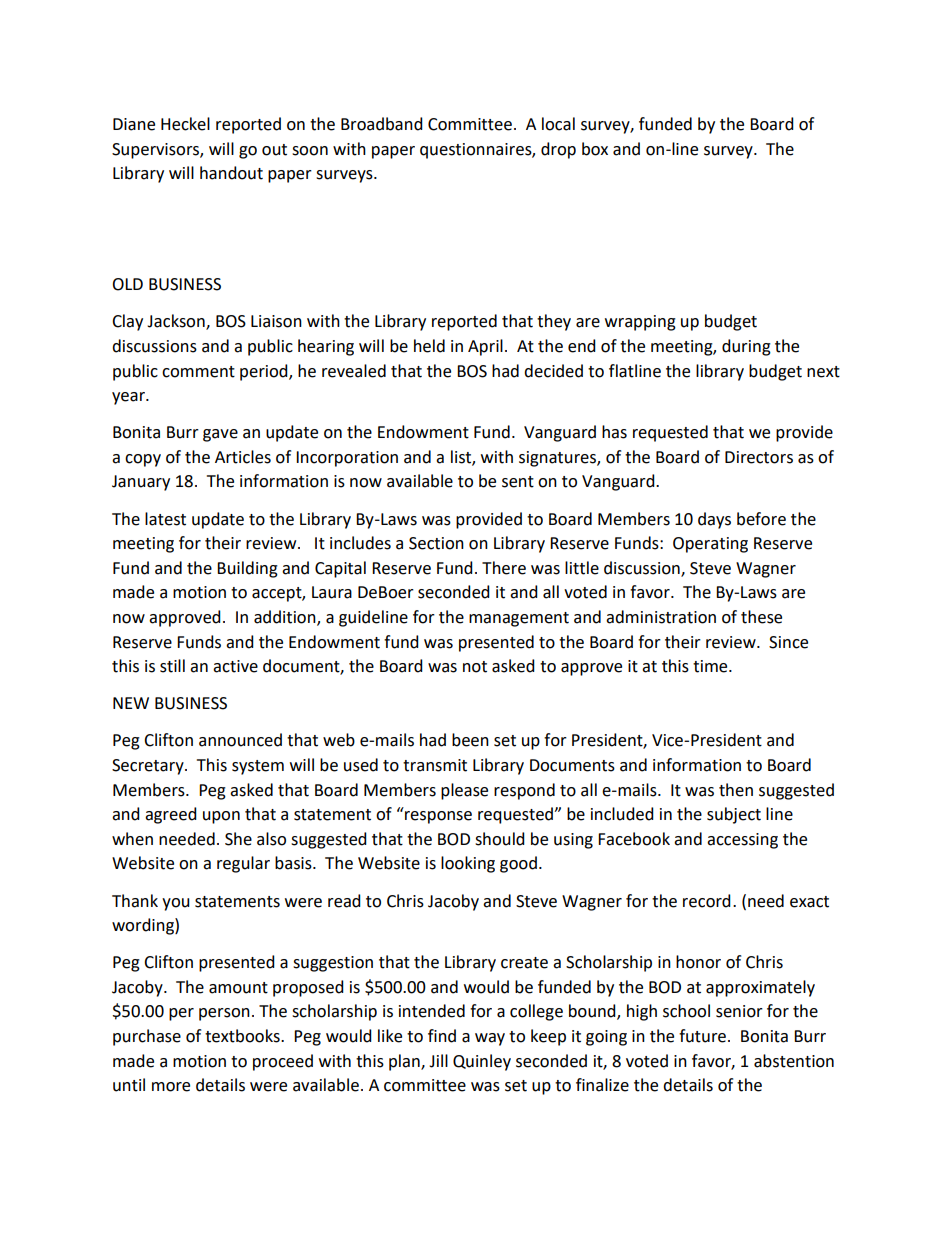 This screenshot has height=1233, width=952. Describe the element at coordinates (243, 1036) in the screenshot. I see `textbooks` at that location.
